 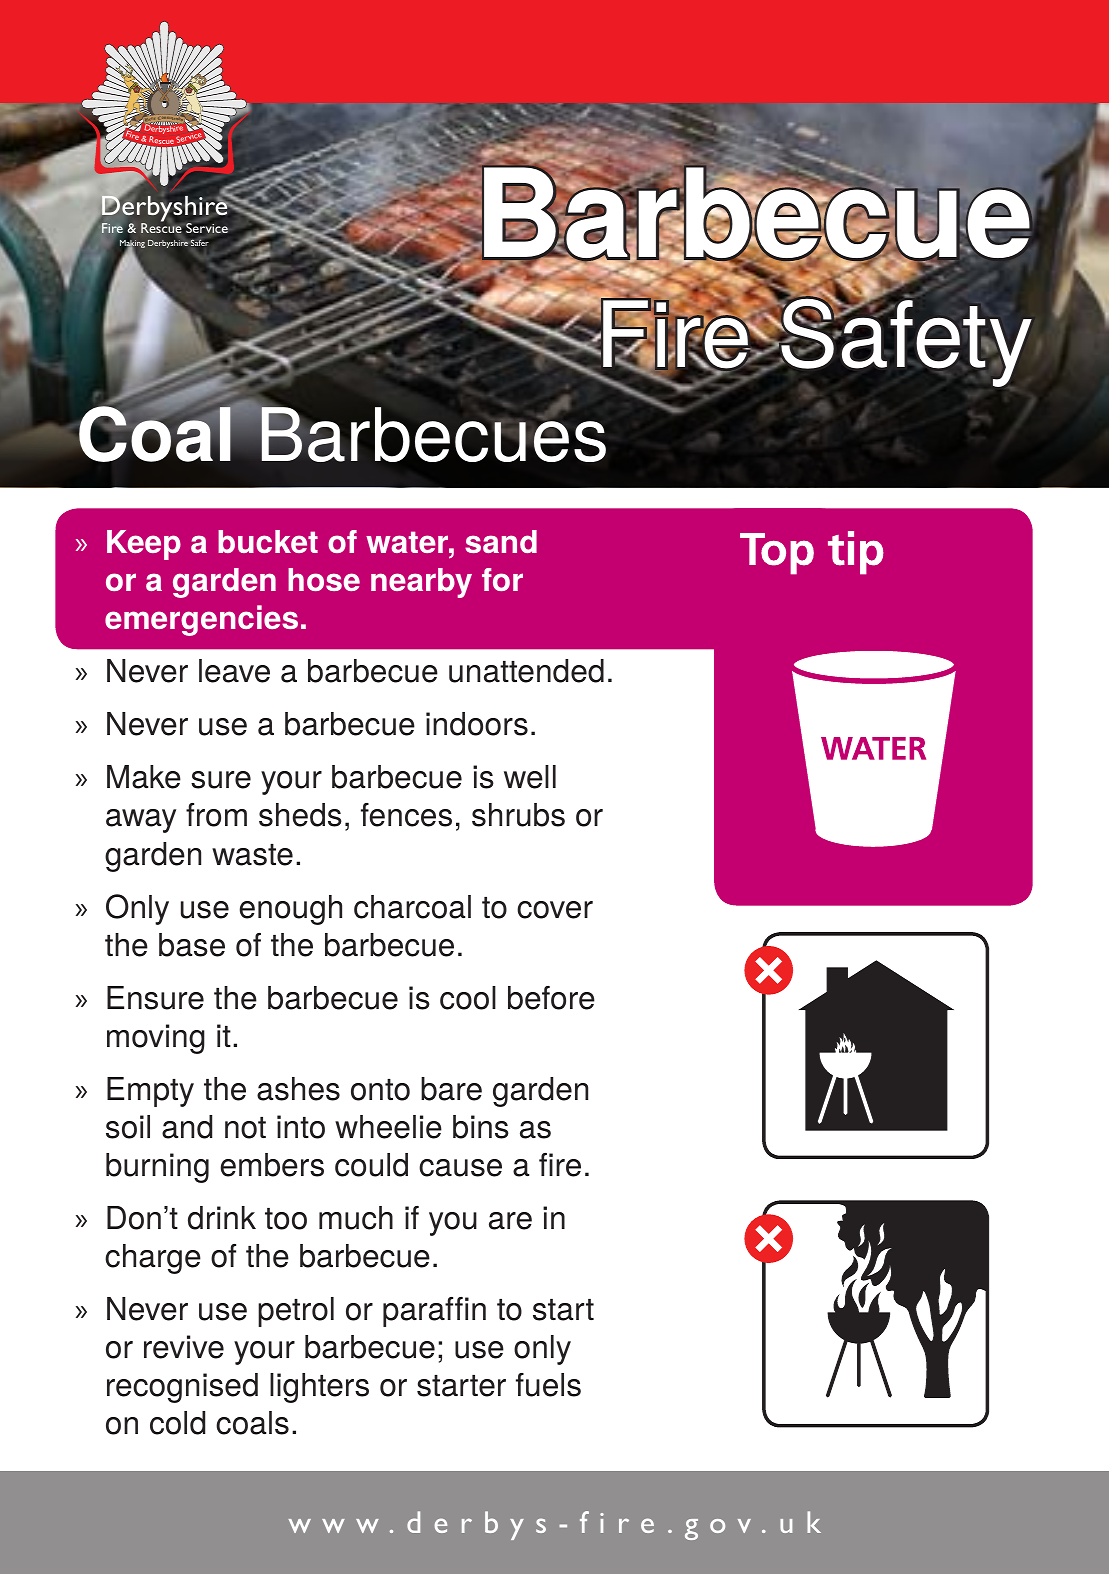 What do you see at coordinates (548, 1385) in the image?
I see `fuels` at bounding box center [548, 1385].
